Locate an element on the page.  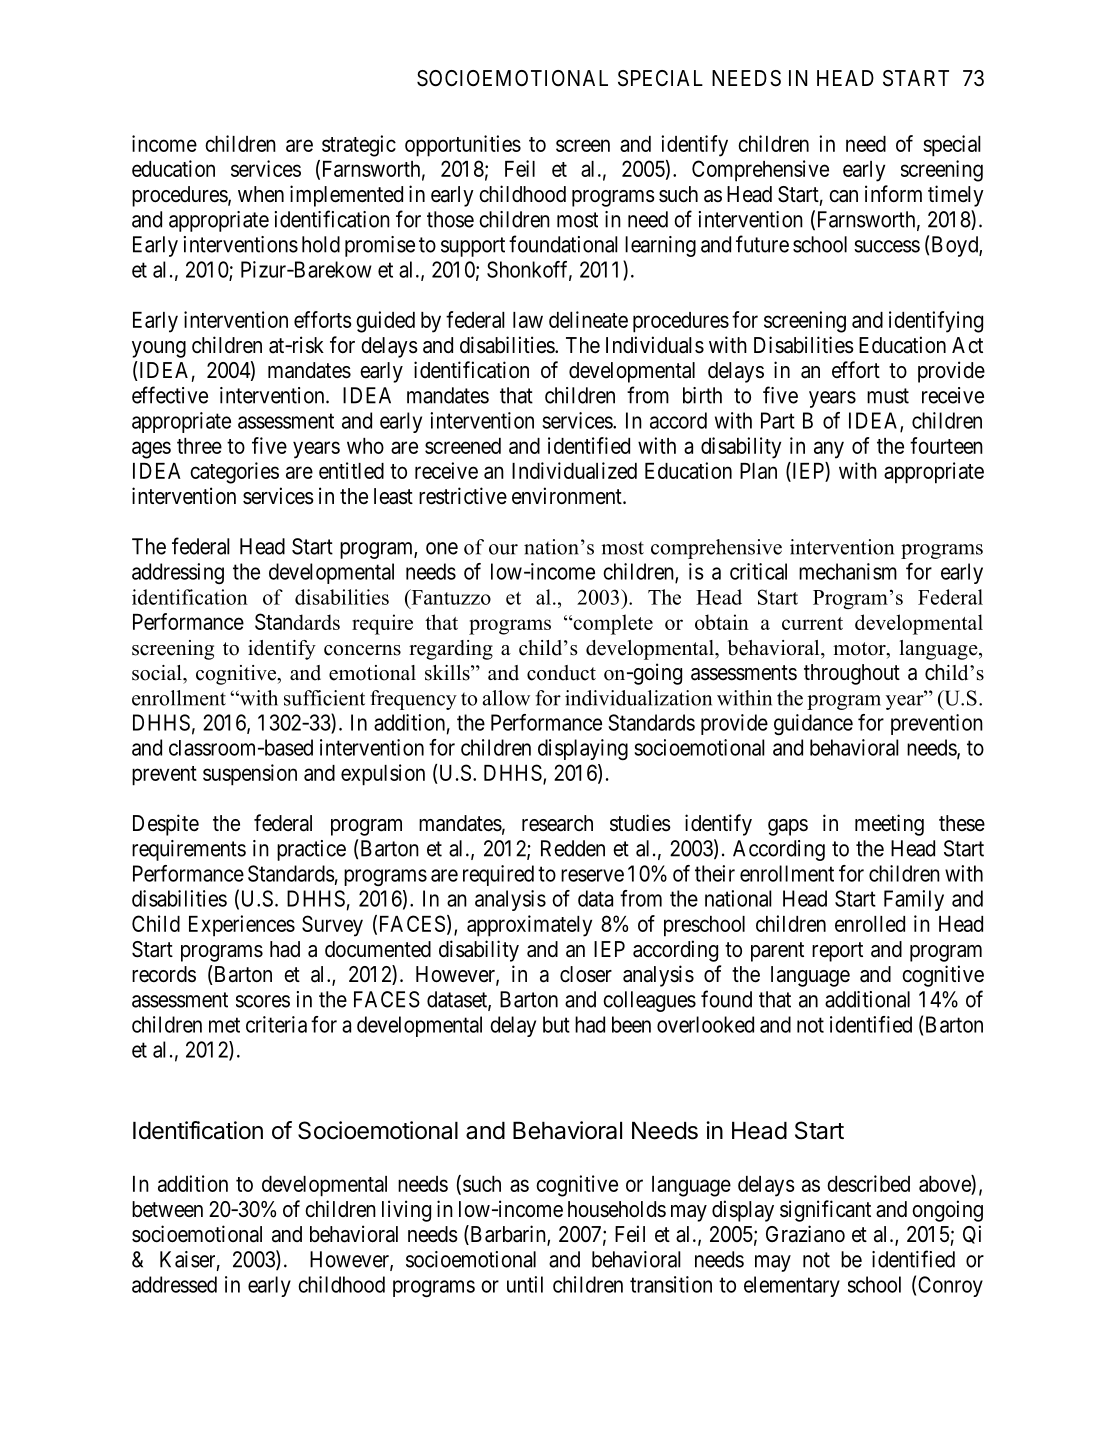
opportunities is located at coordinates (463, 146).
